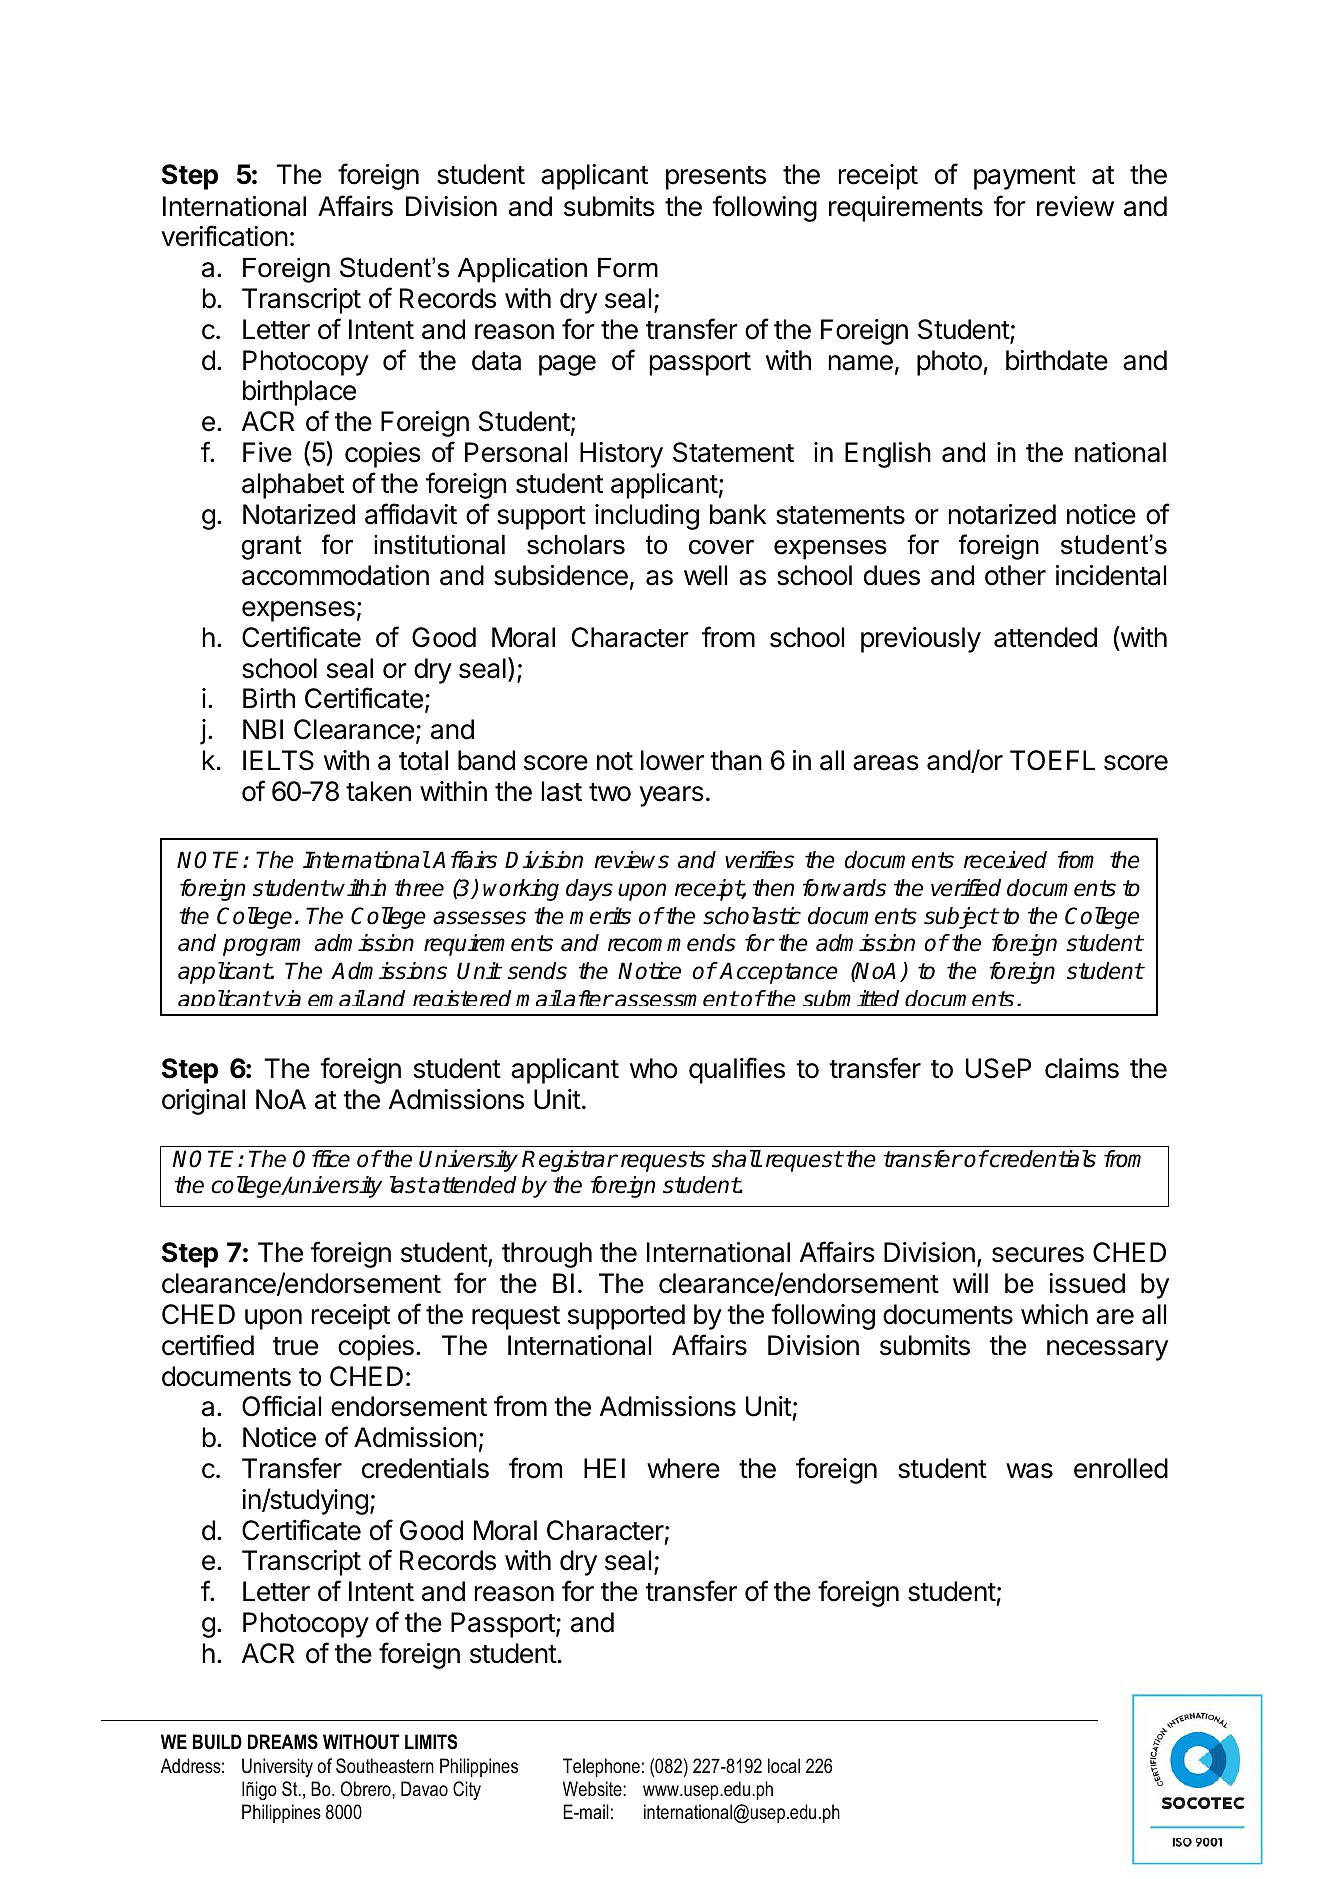  Describe the element at coordinates (335, 575) in the document. I see `accommodation` at that location.
